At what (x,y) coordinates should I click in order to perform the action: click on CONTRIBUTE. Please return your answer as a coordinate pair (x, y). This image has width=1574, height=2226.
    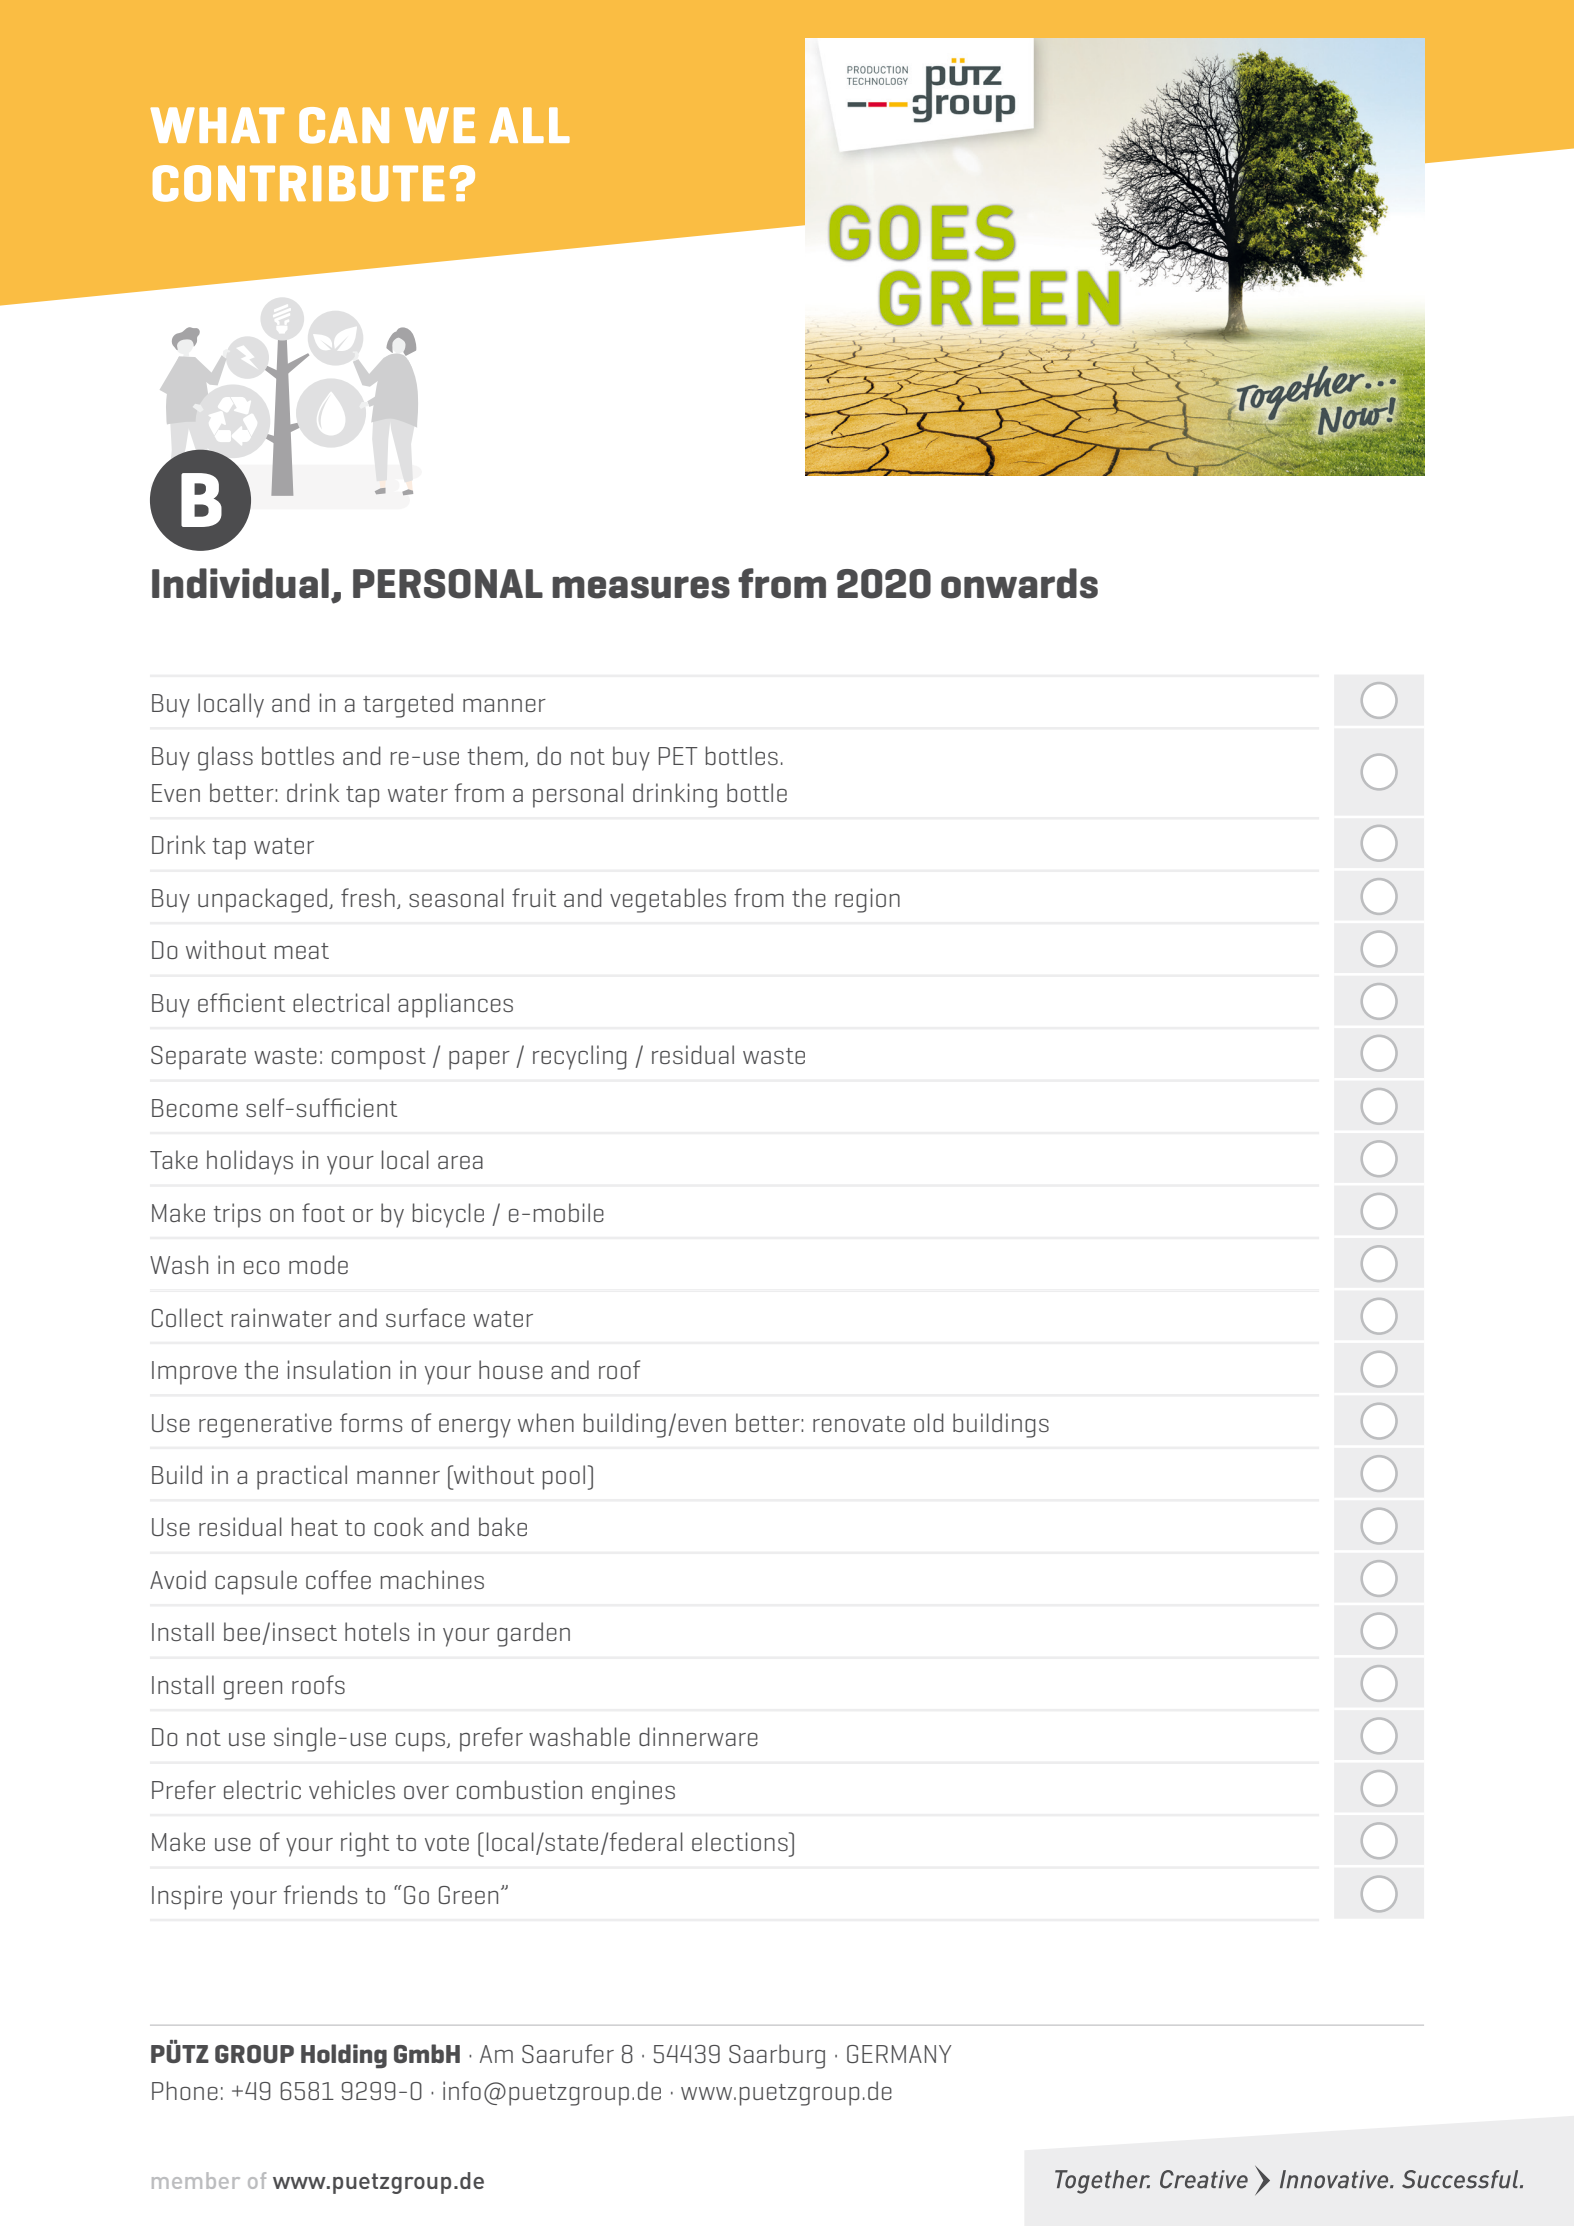
    Looking at the image, I should click on (299, 183).
